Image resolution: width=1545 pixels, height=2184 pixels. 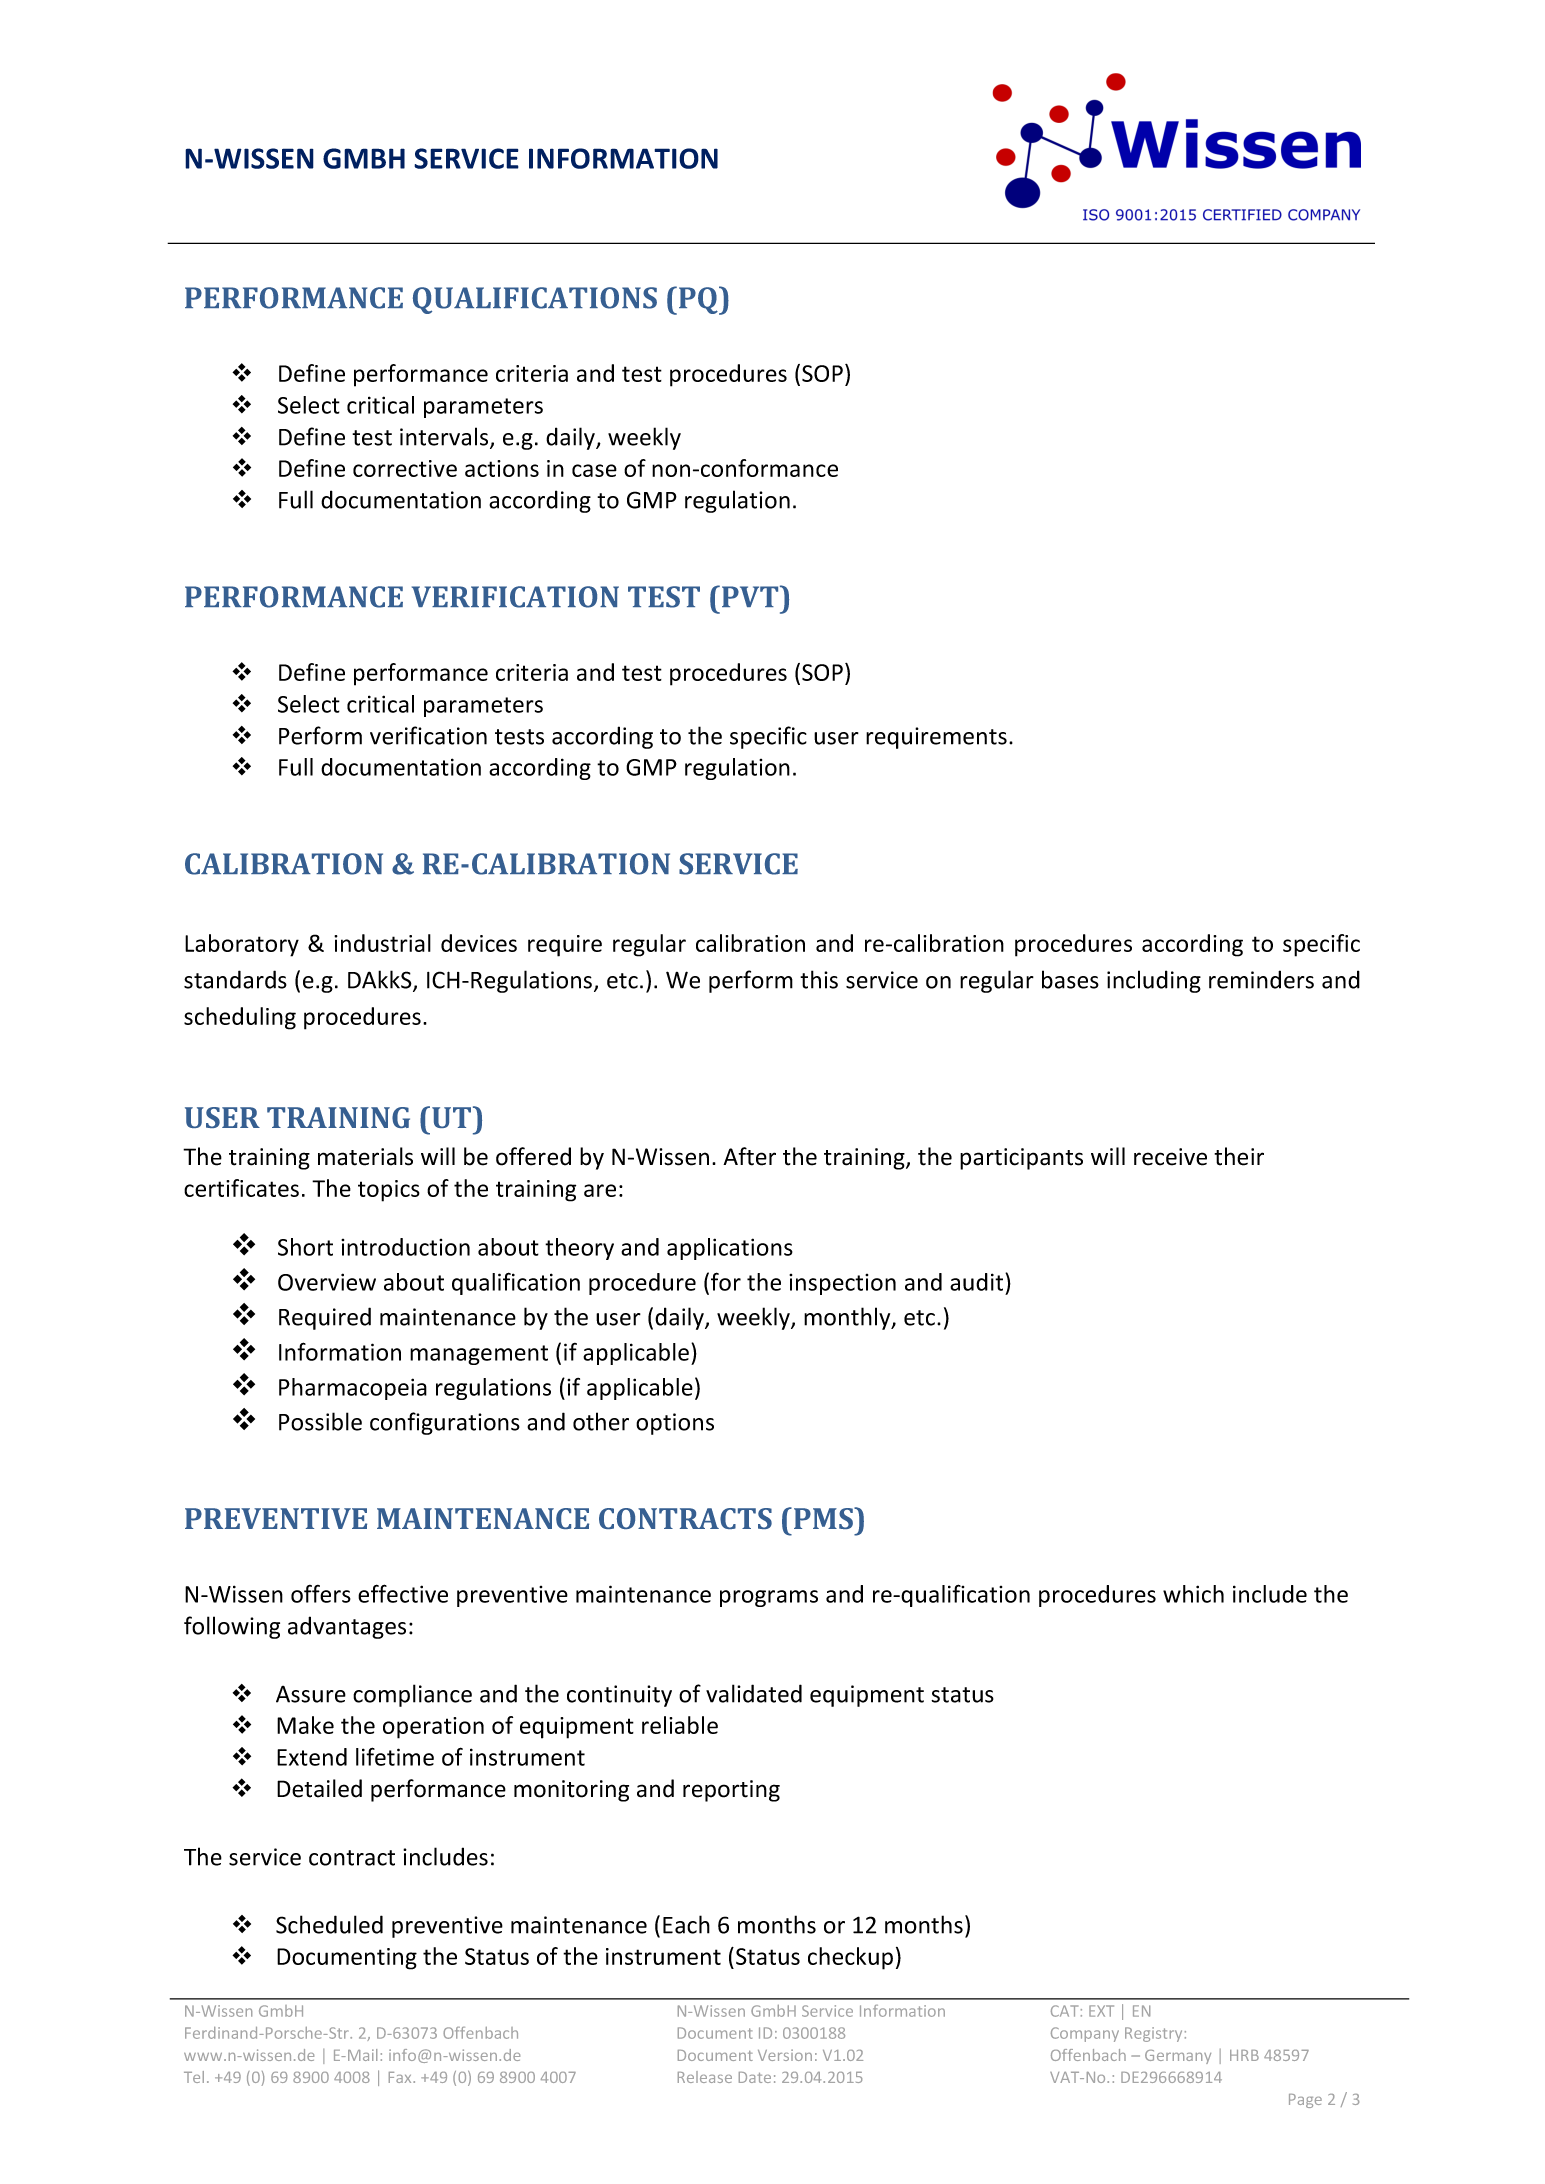 What do you see at coordinates (594, 470) in the screenshot?
I see `case` at bounding box center [594, 470].
